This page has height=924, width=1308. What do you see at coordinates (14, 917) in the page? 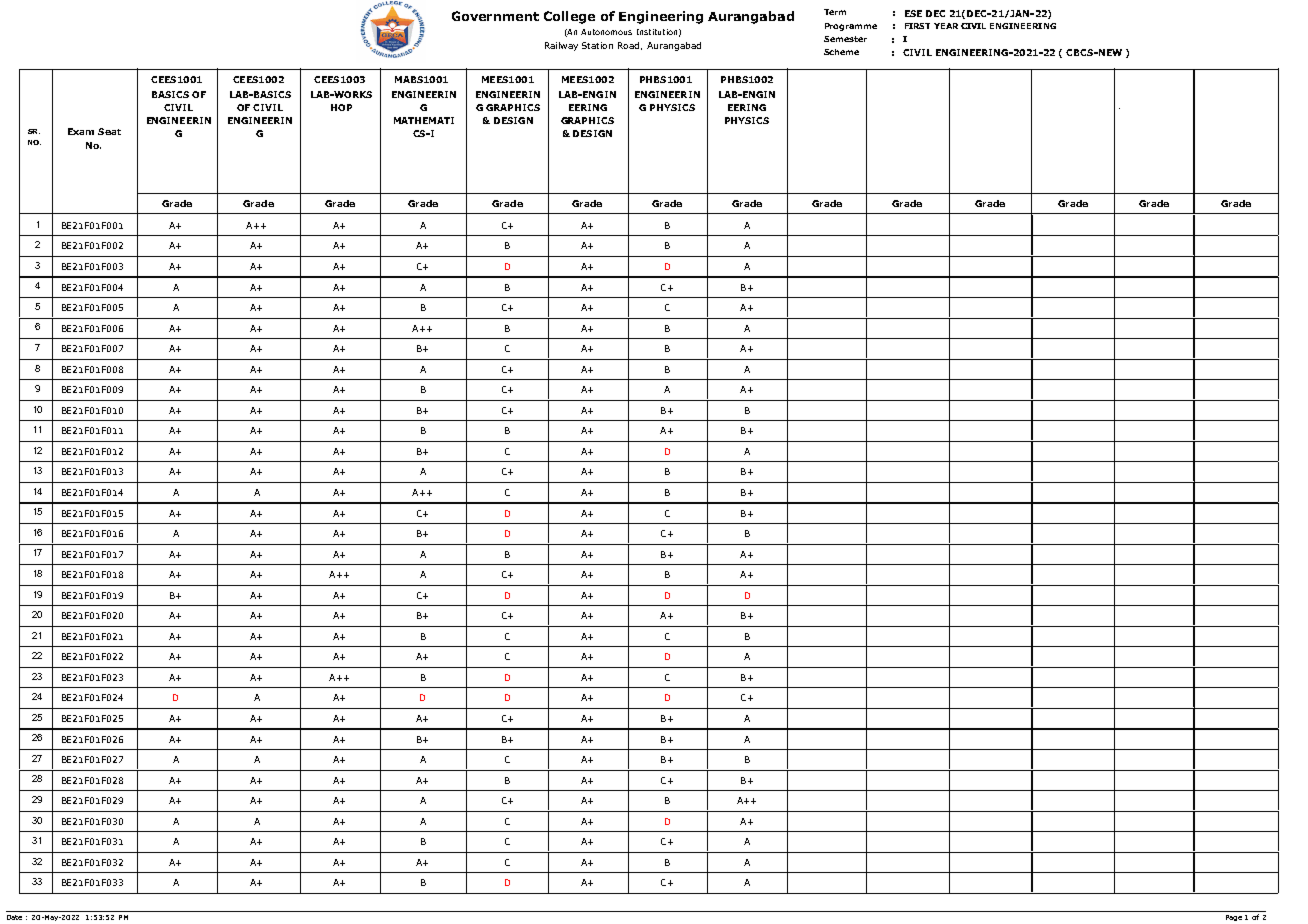
I see `Date` at bounding box center [14, 917].
